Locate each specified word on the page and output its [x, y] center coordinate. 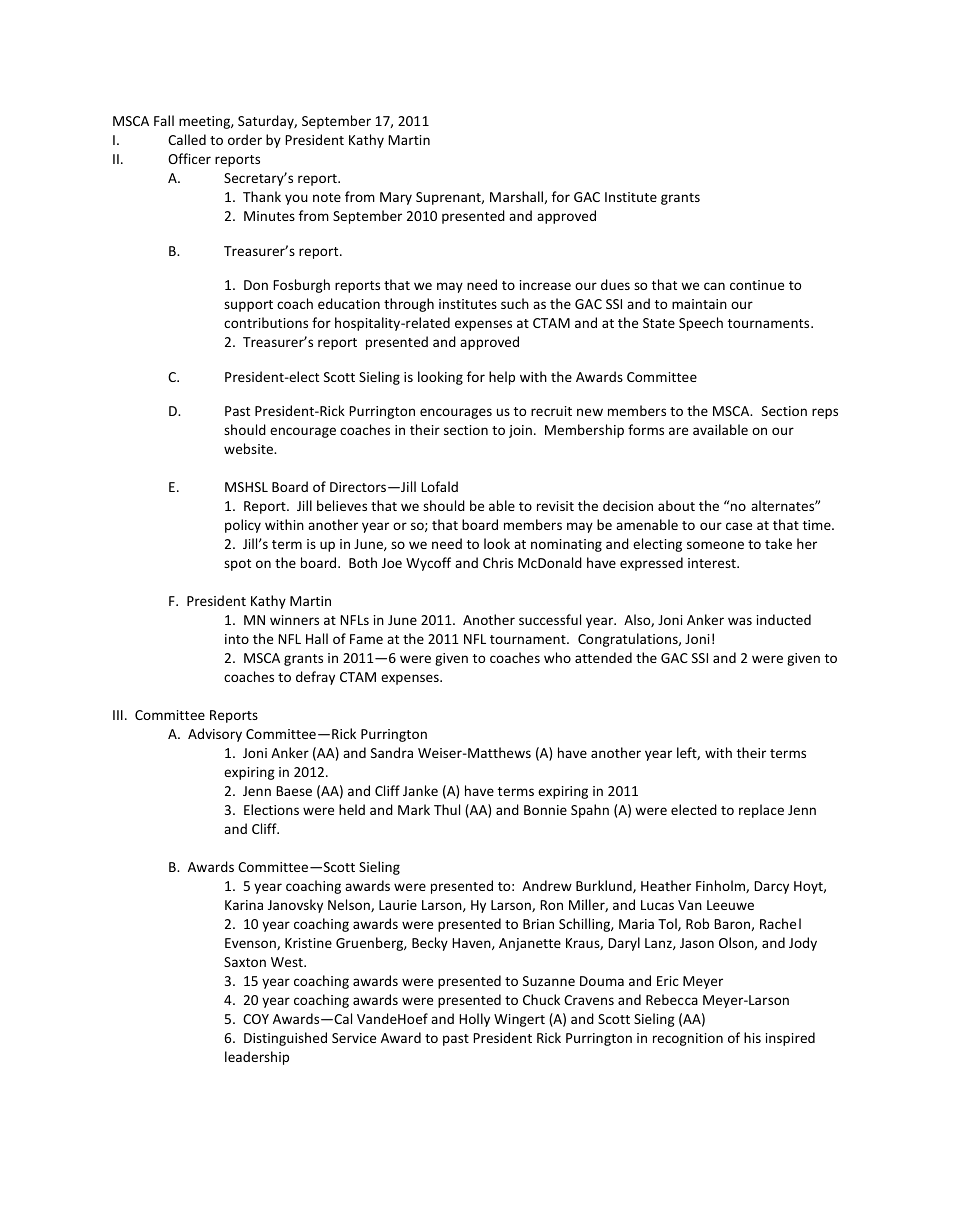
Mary [396, 198]
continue [757, 285]
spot [237, 565]
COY [256, 1019]
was [740, 621]
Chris [498, 562]
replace [761, 811]
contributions [266, 322]
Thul [447, 809]
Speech [701, 324]
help [502, 378]
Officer [189, 158]
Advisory [215, 735]
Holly [474, 1020]
